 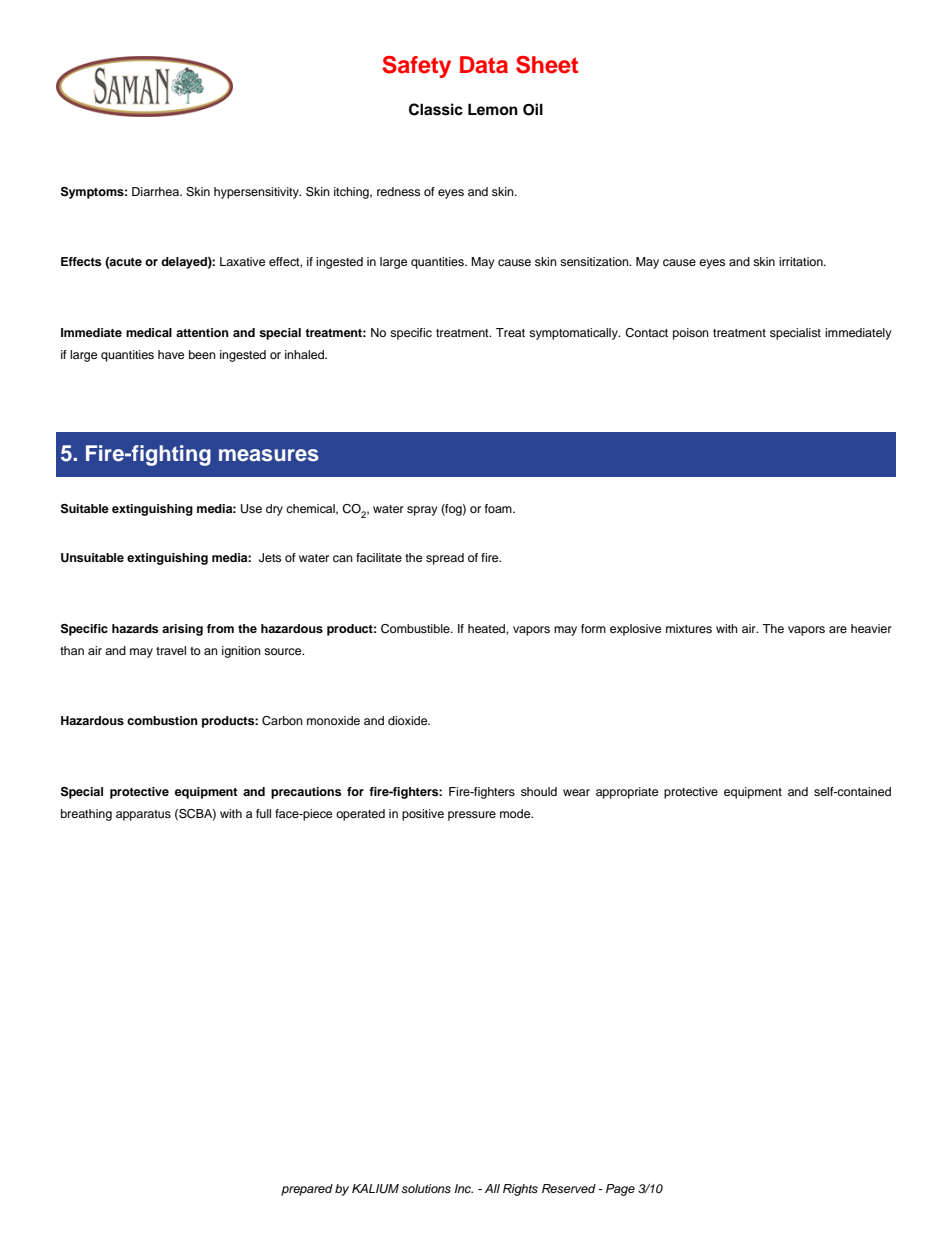 I want to click on pressure, so click(x=472, y=816).
